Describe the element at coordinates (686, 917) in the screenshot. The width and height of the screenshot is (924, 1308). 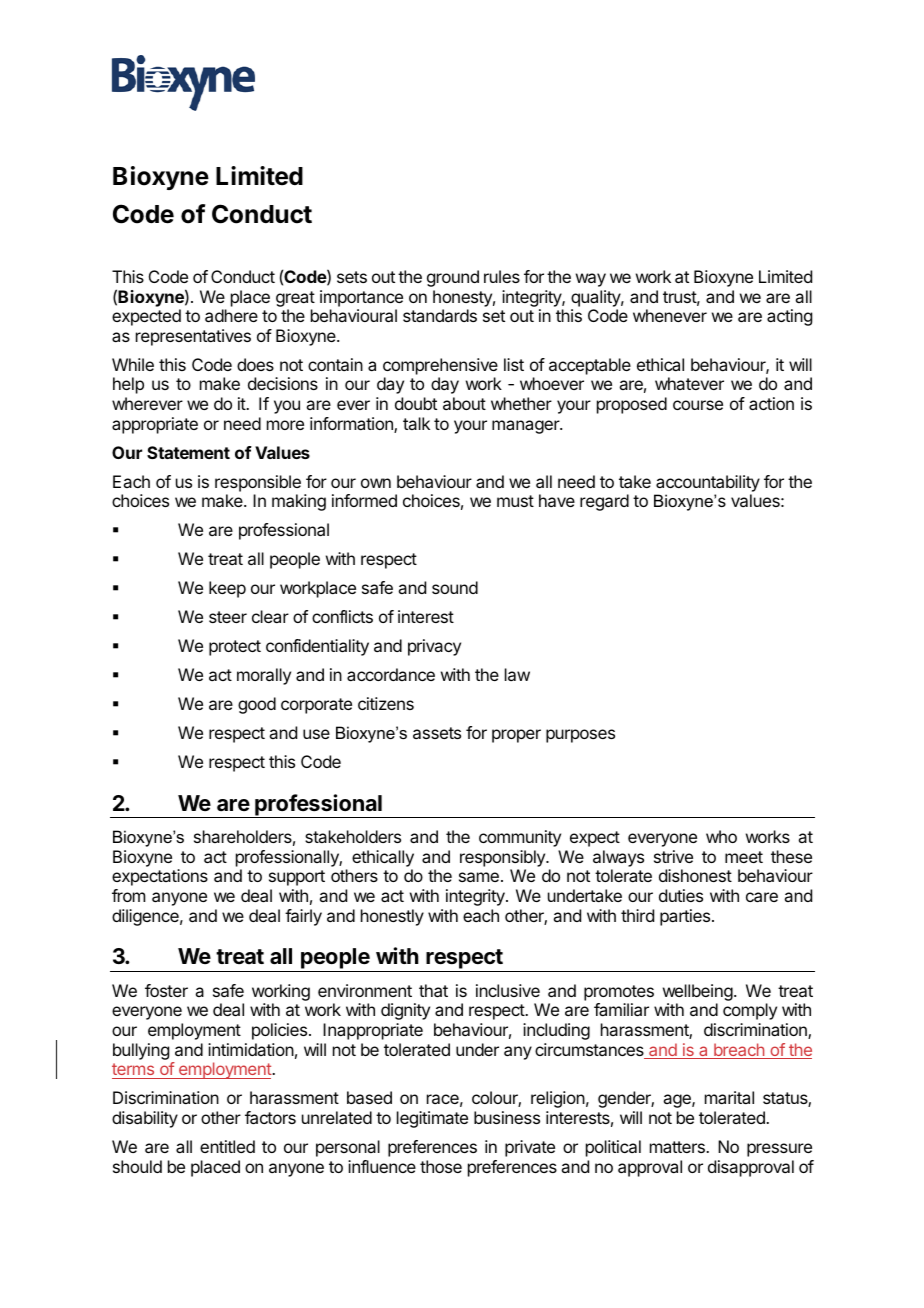
I see `parties` at that location.
